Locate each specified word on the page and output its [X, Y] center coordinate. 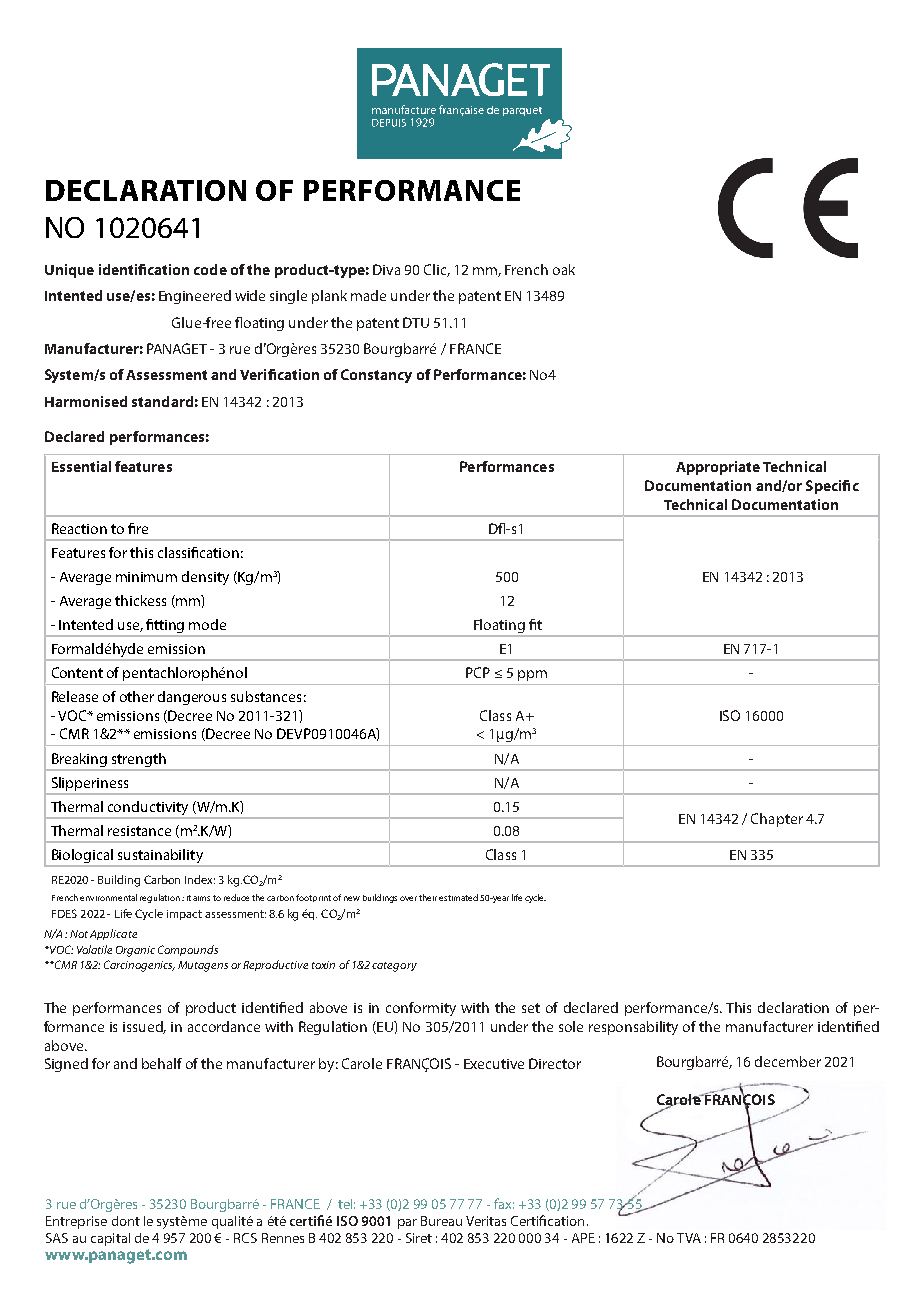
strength [139, 760]
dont [126, 1221]
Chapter [777, 820]
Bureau [441, 1221]
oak [564, 269]
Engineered [195, 297]
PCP [478, 672]
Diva [386, 269]
